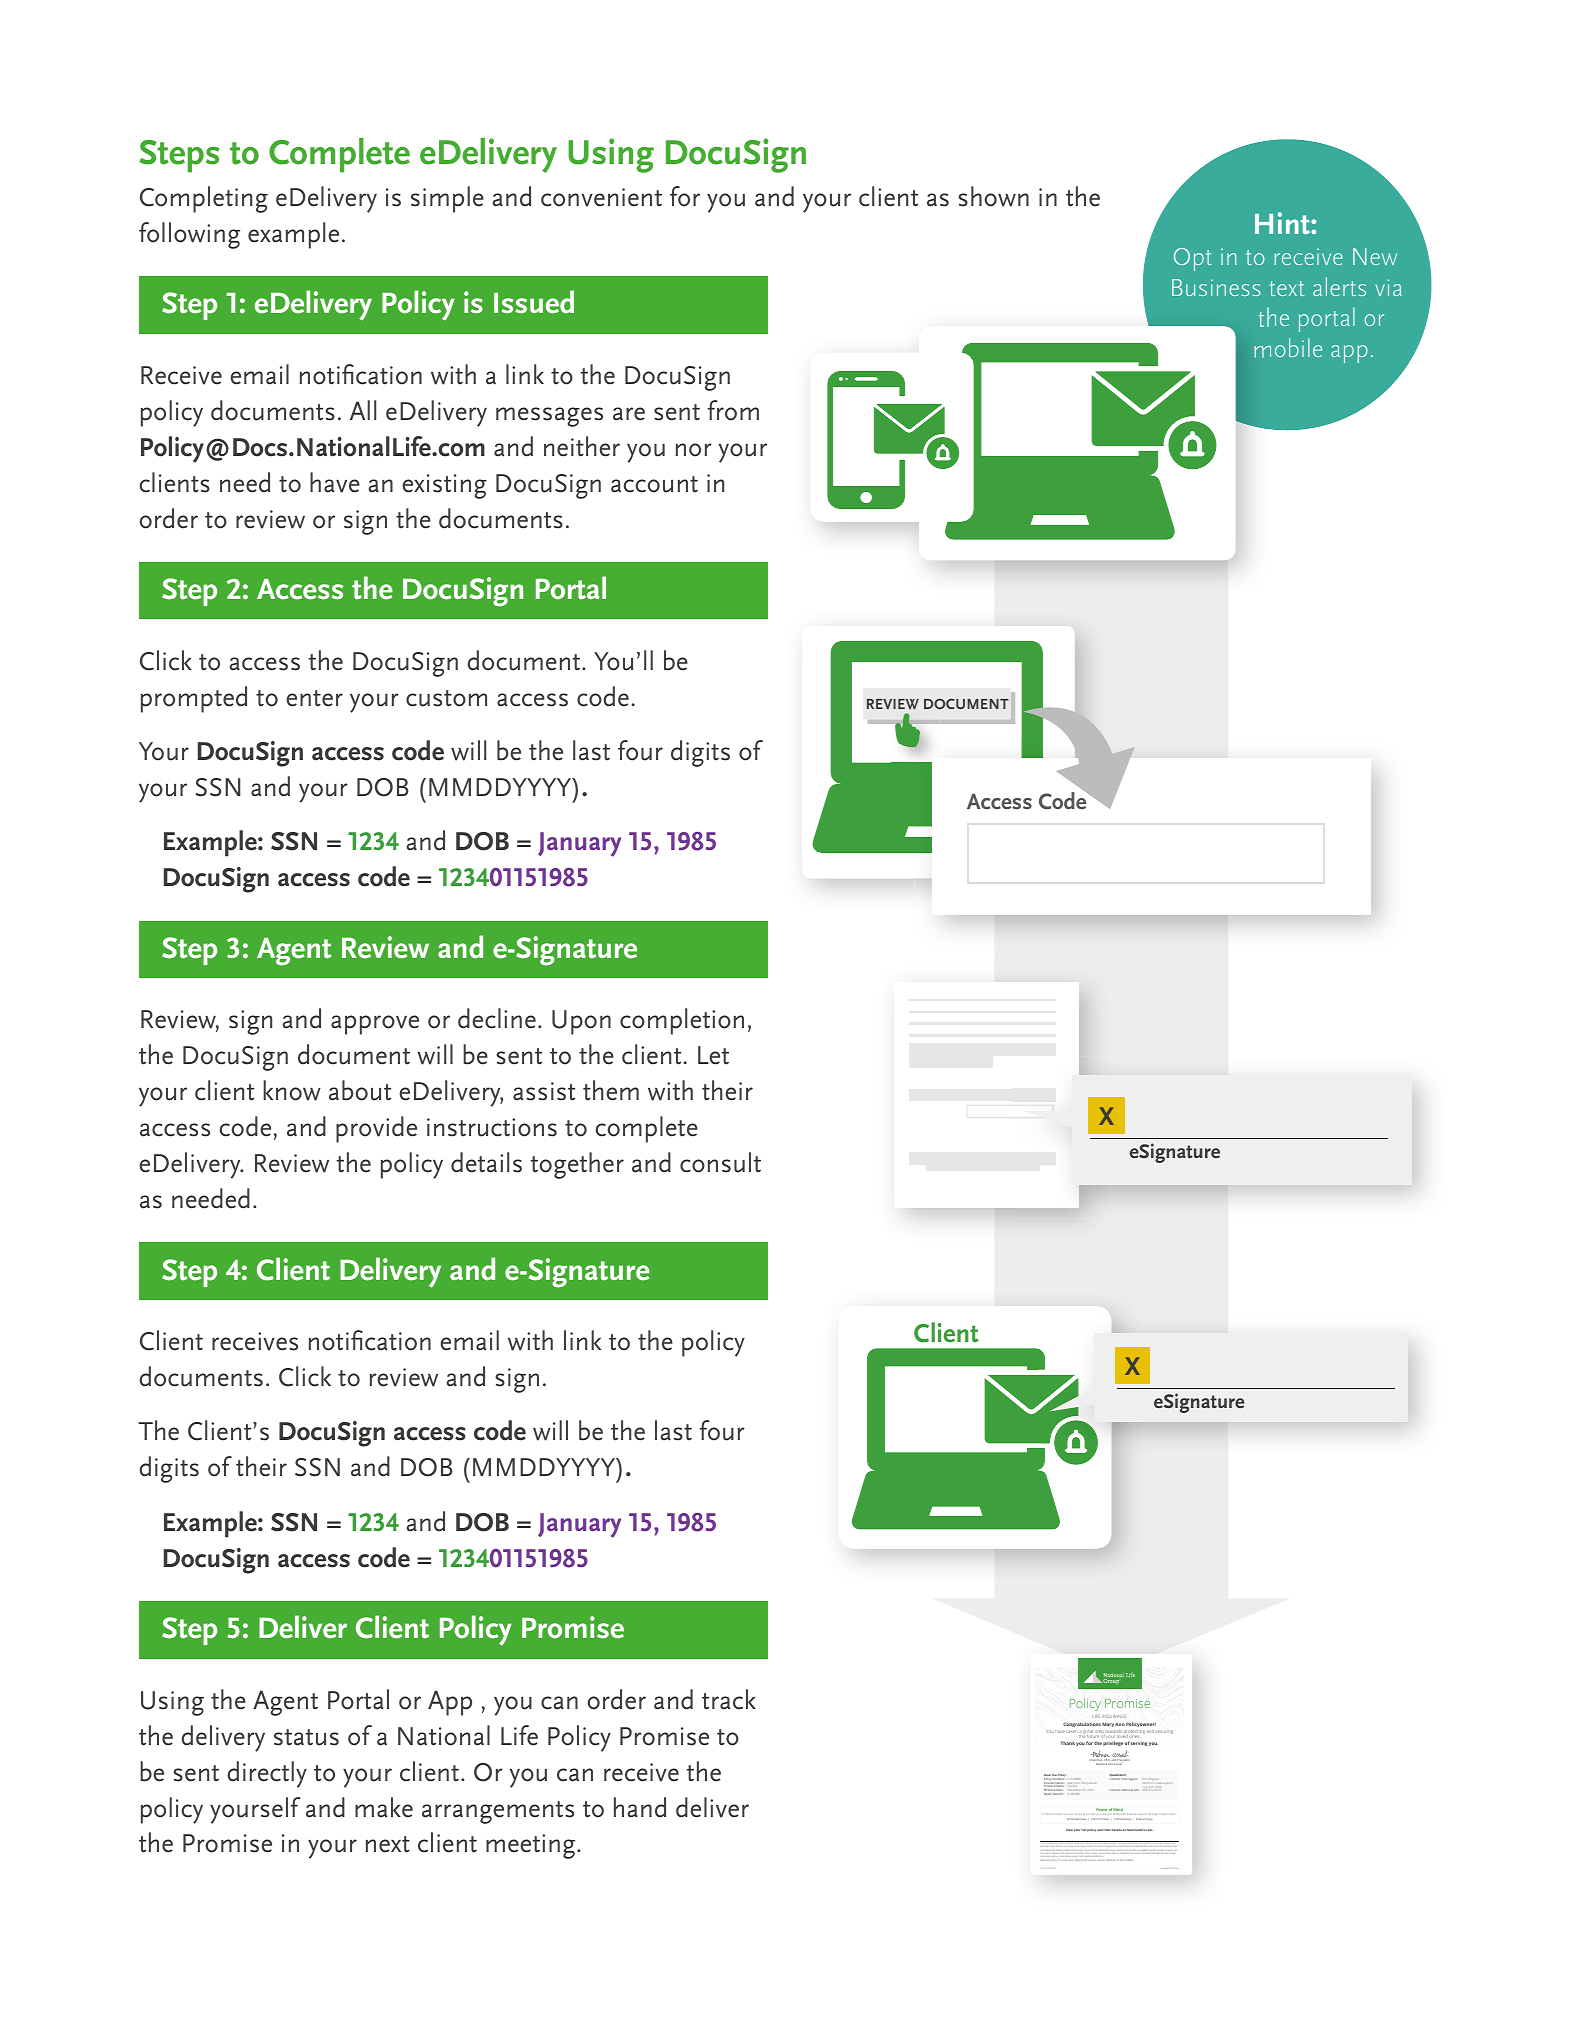  What do you see at coordinates (1167, 1783) in the page?
I see `Agency` at bounding box center [1167, 1783].
